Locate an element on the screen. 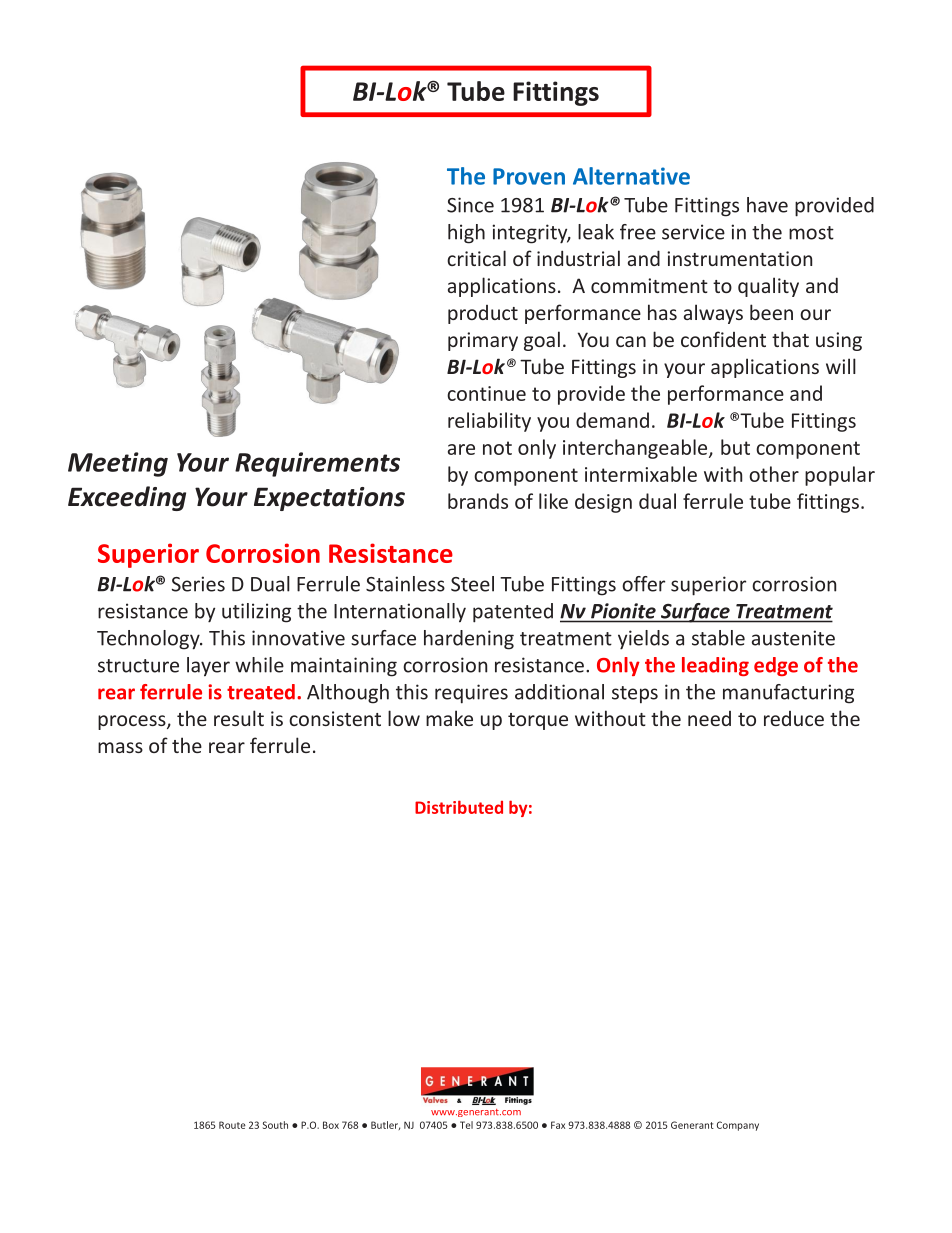  high is located at coordinates (466, 234).
